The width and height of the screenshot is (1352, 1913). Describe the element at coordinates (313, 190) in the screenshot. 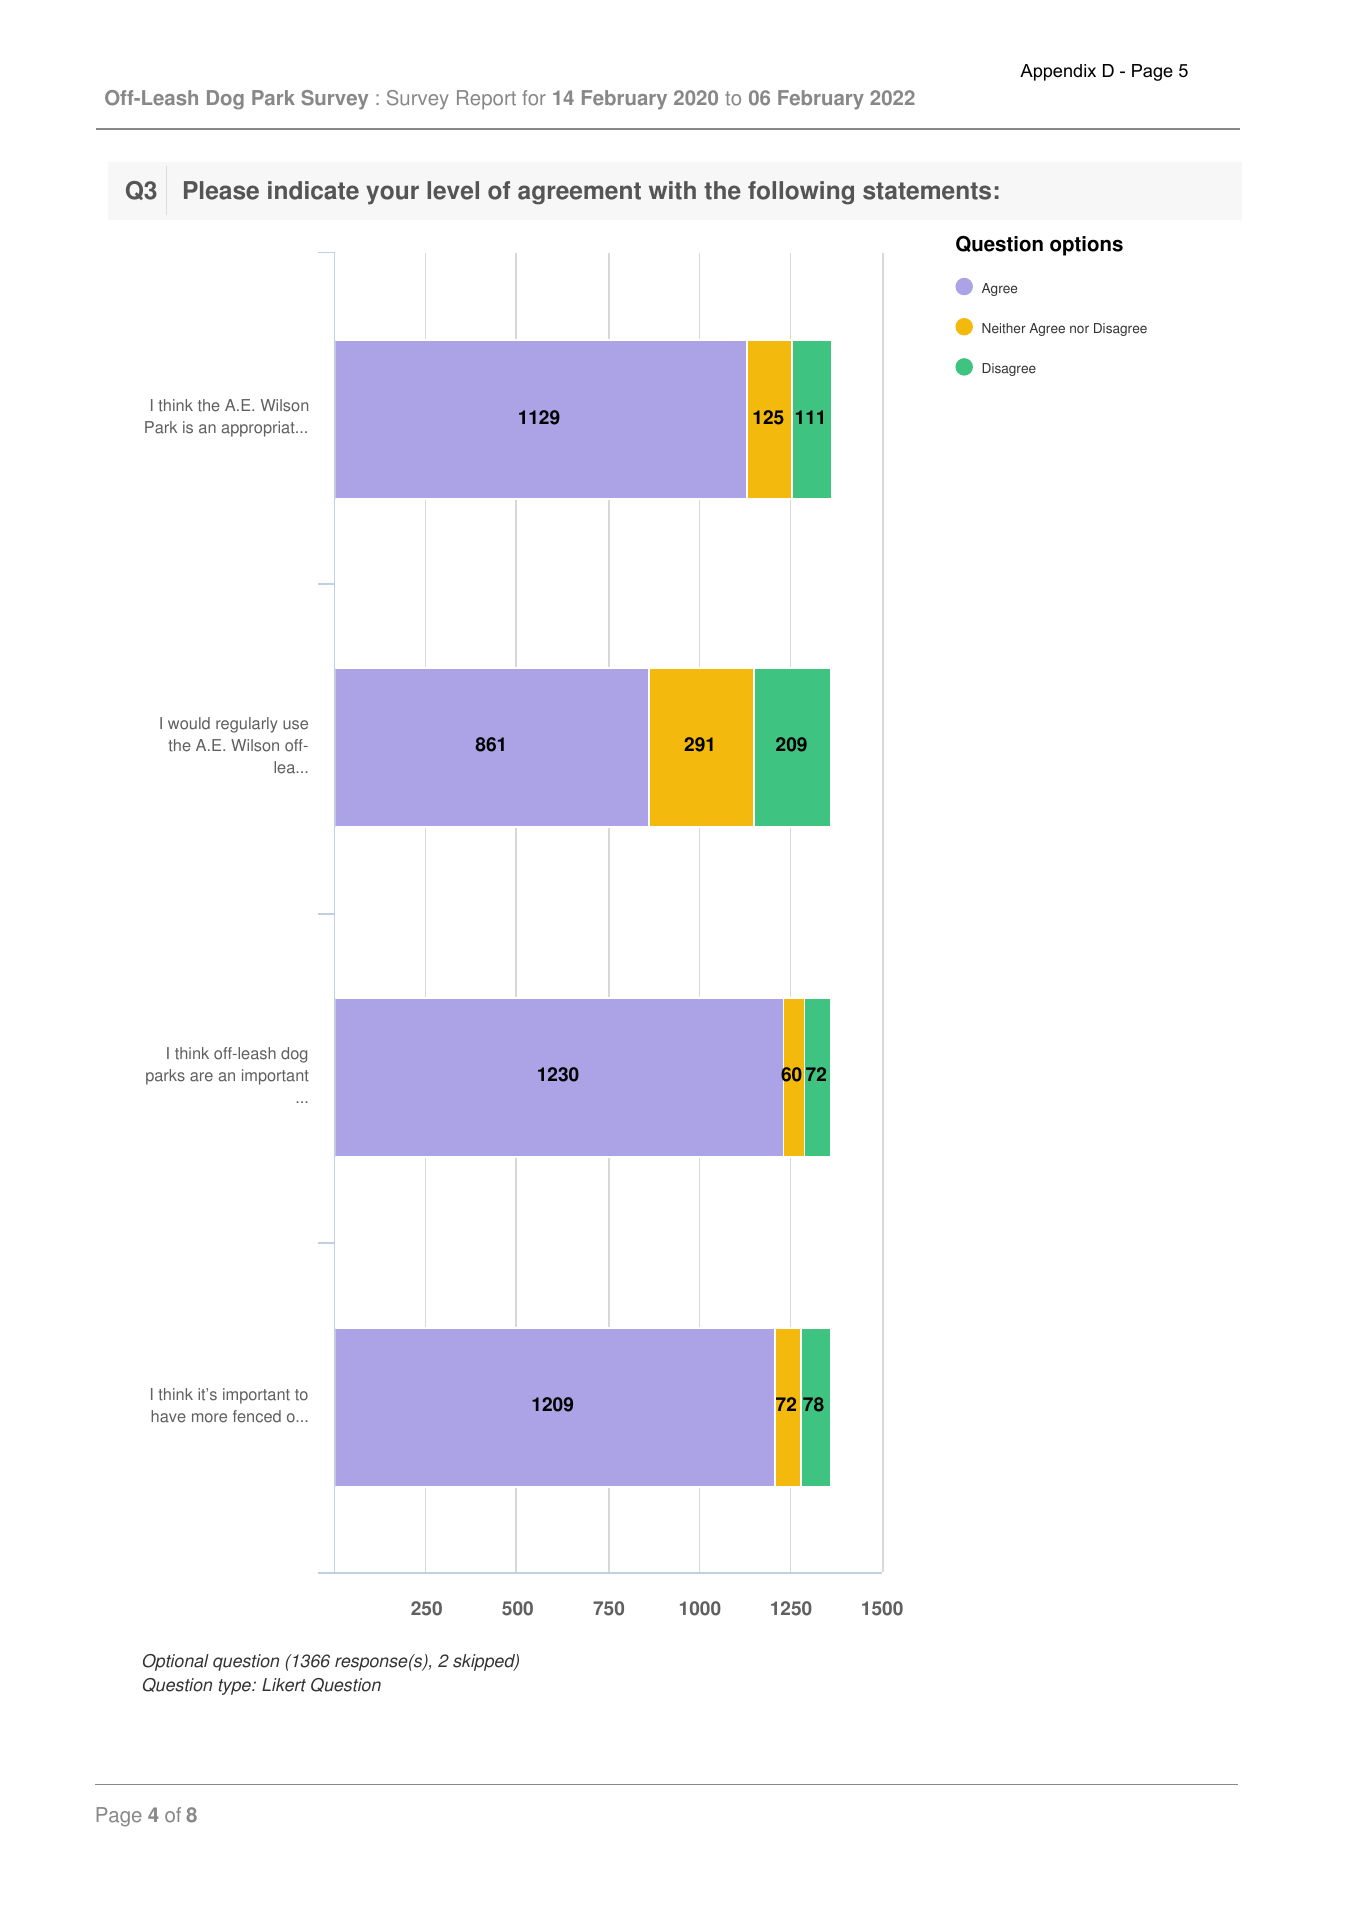

I see `indicate` at that location.
